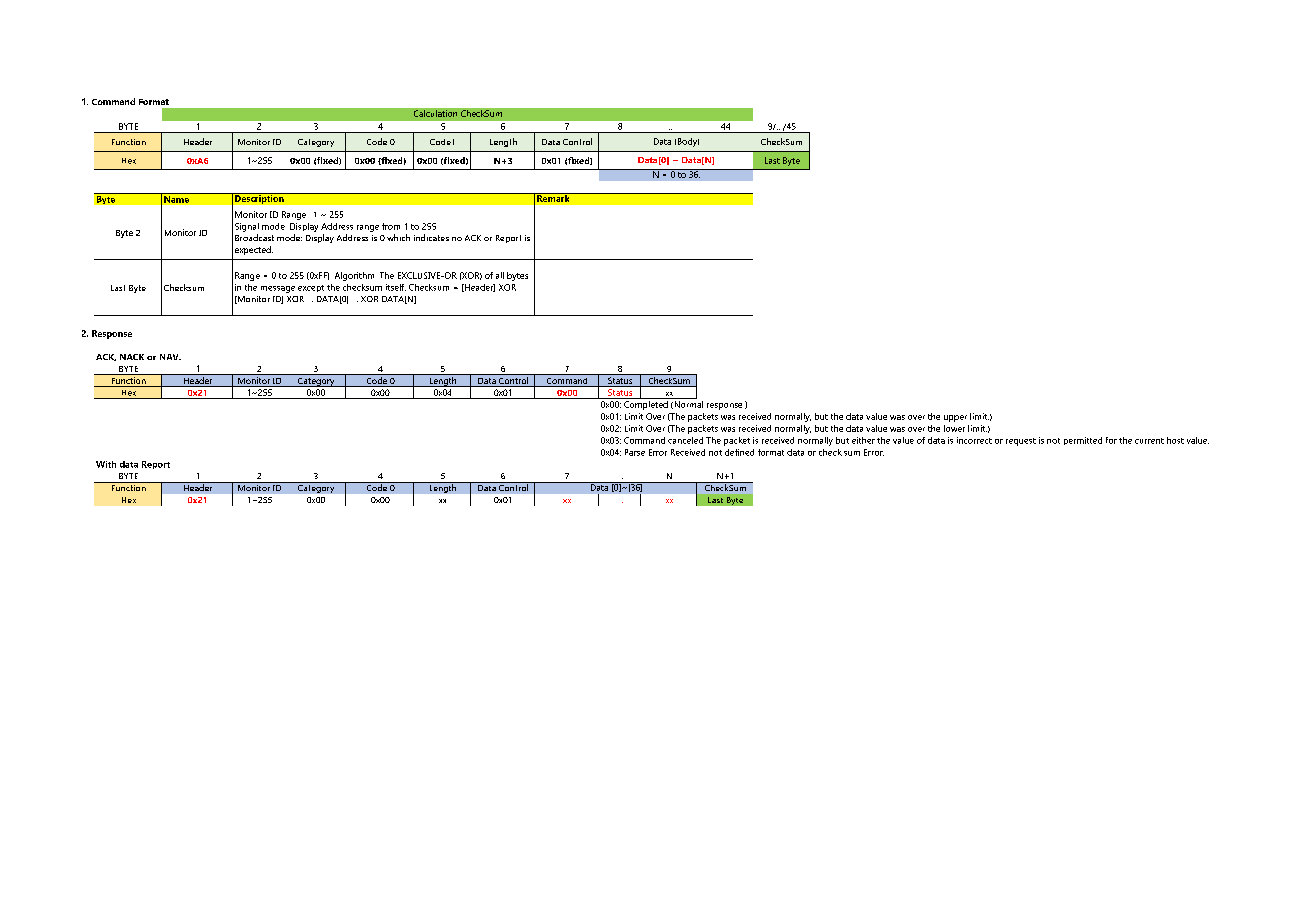 The image size is (1308, 924). I want to click on Algorithm, so click(354, 276).
